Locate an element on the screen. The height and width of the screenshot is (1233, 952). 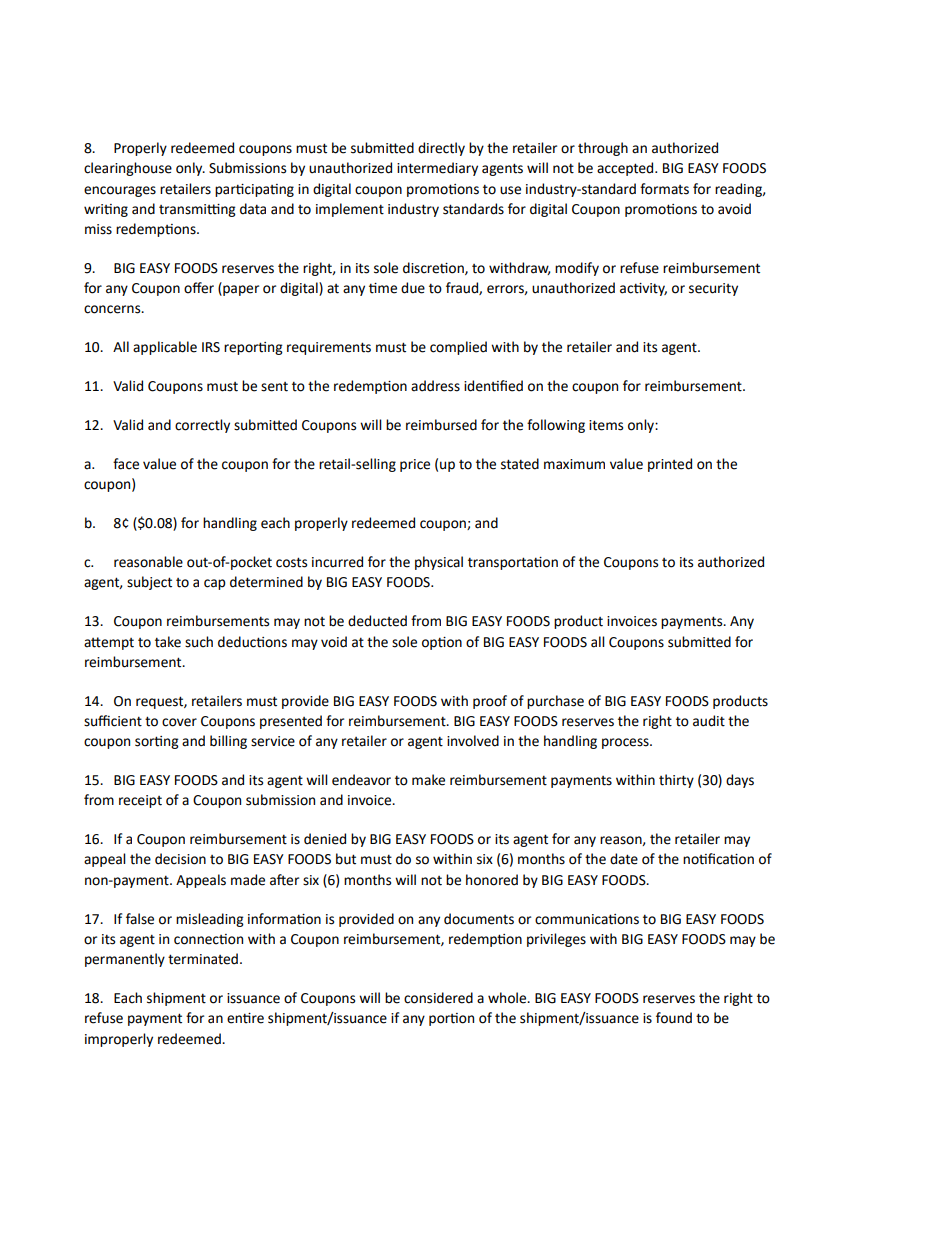
address is located at coordinates (435, 386).
